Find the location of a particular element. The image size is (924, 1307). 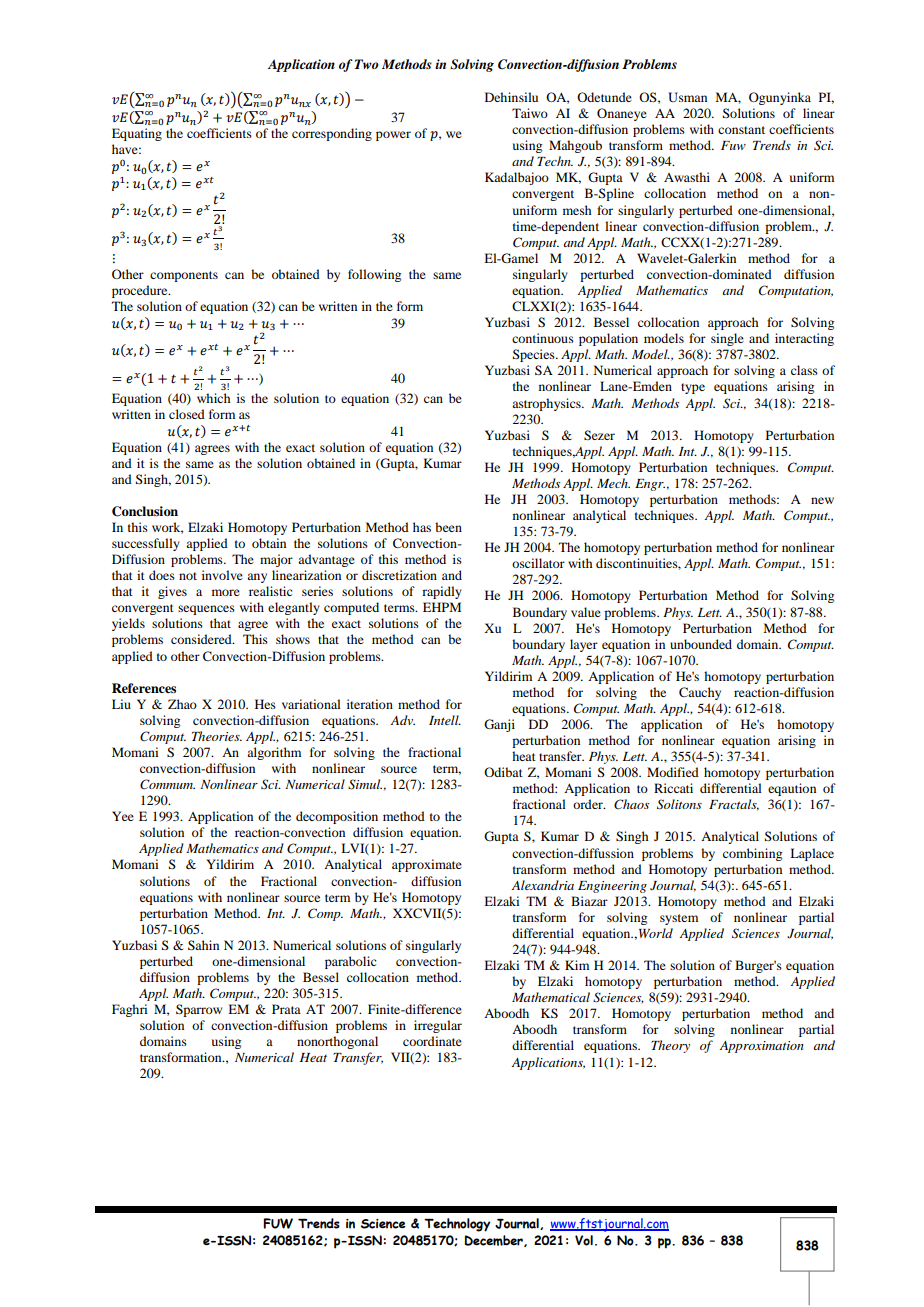

Sahin is located at coordinates (203, 945).
